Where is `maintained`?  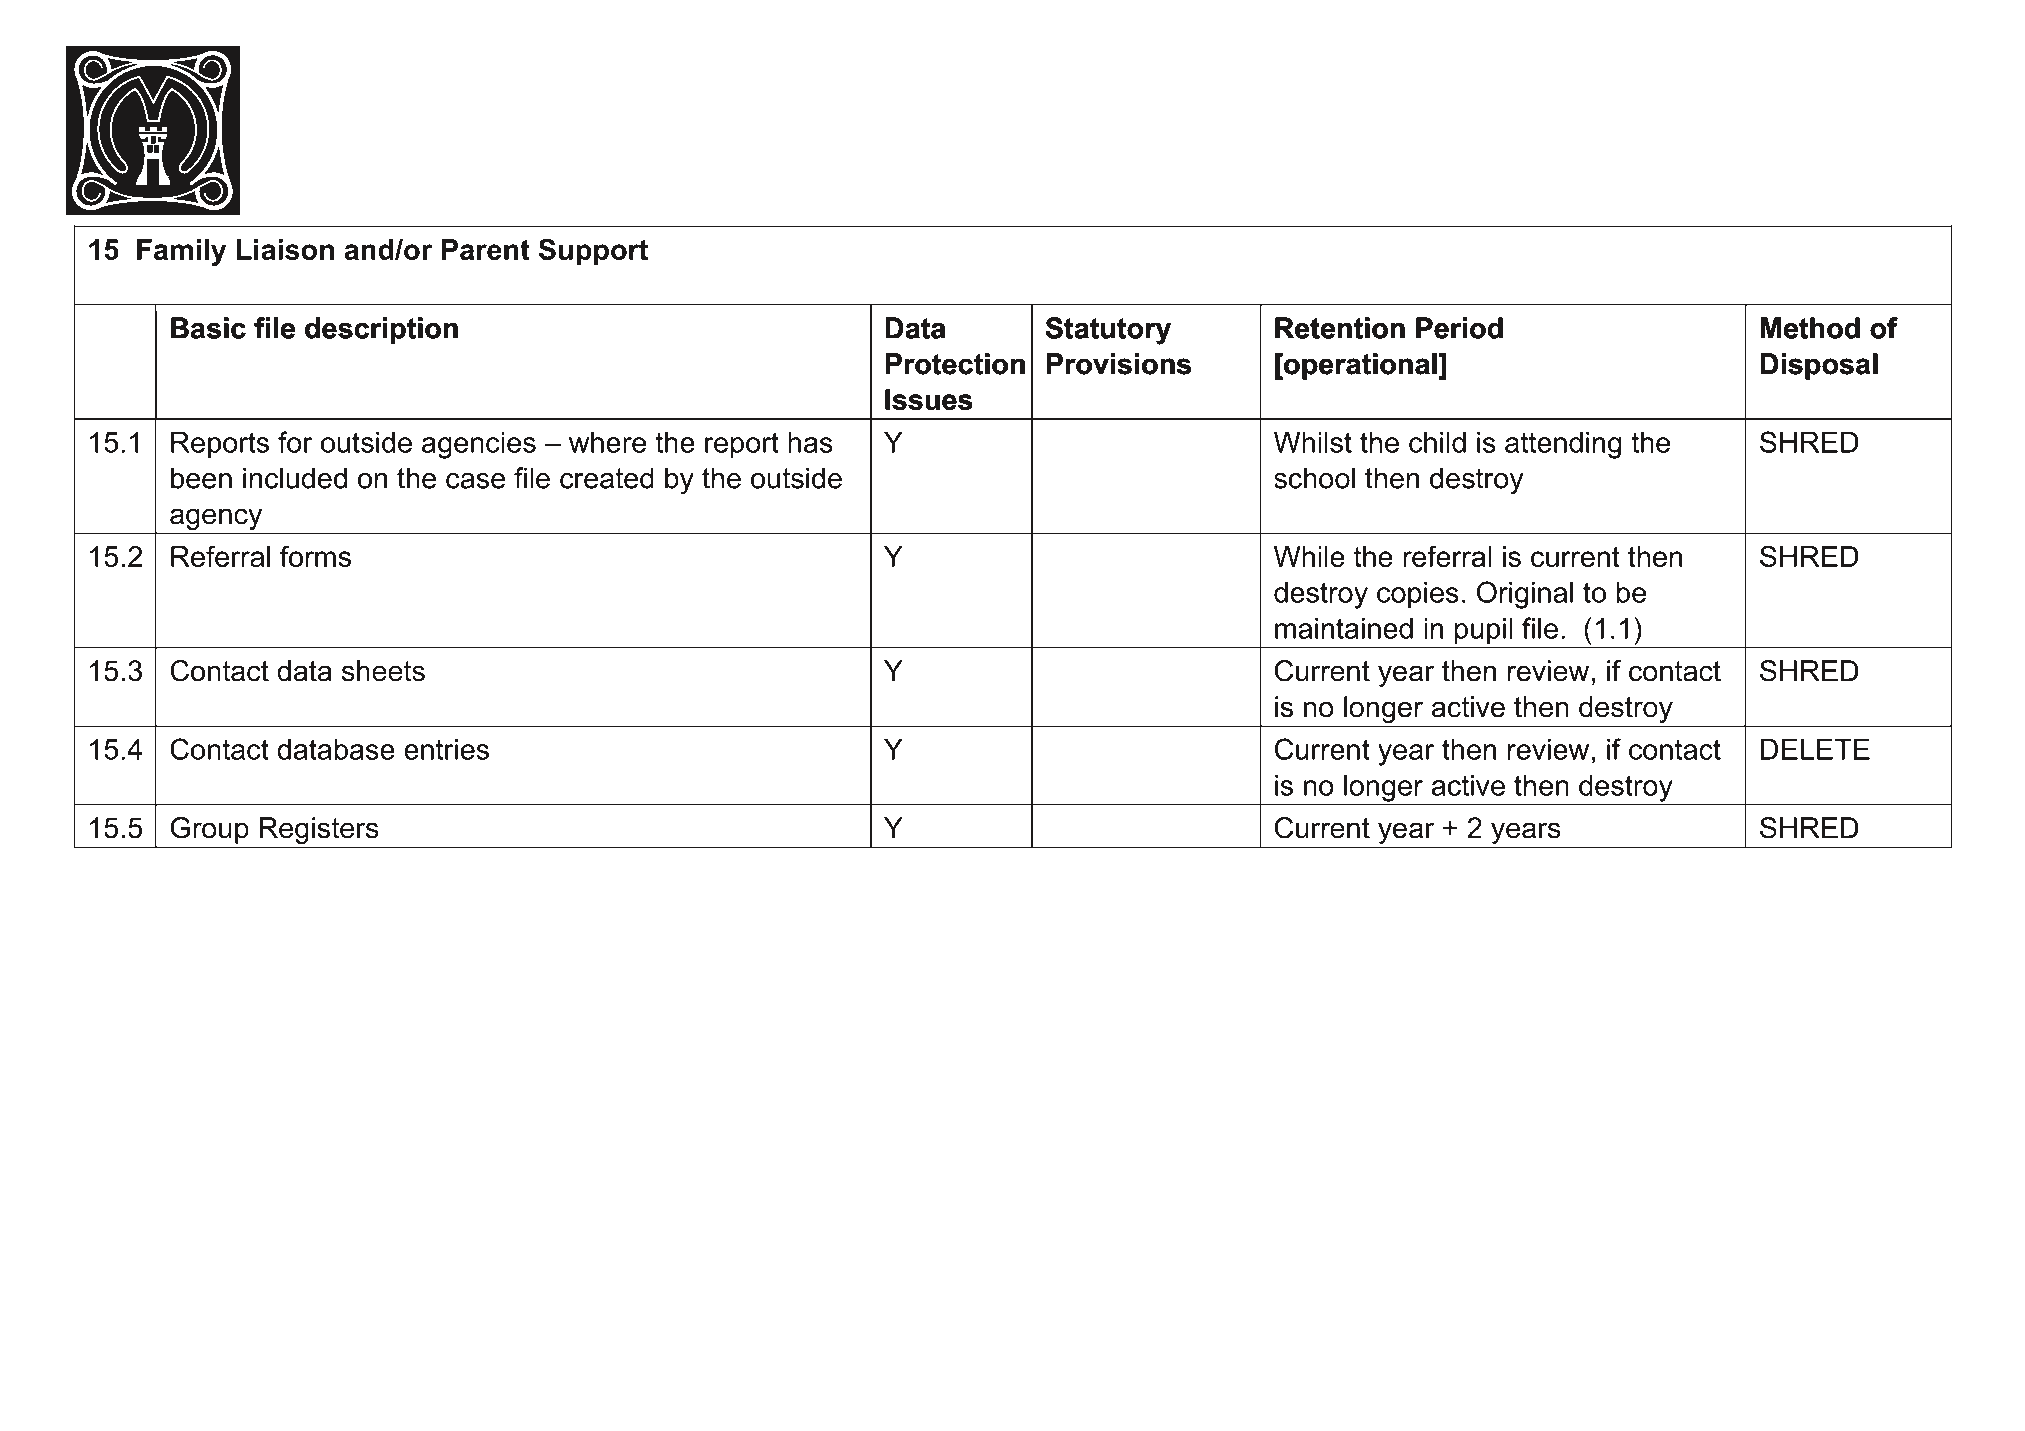
maintained is located at coordinates (1344, 628).
